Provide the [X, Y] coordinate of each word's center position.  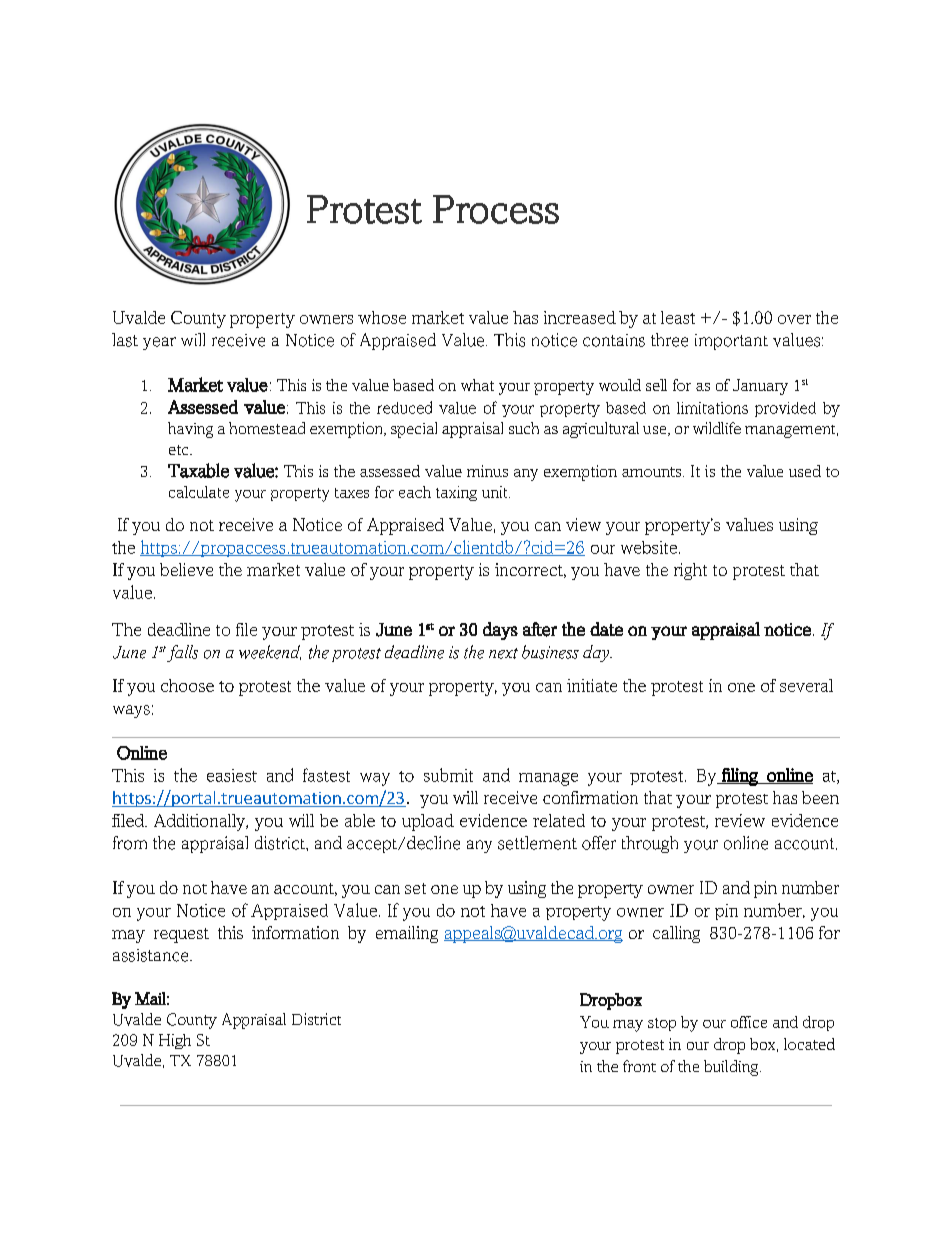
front [639, 1066]
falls [181, 653]
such [524, 428]
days [500, 631]
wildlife [717, 428]
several [806, 685]
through [650, 844]
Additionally [201, 822]
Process [496, 209]
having [190, 430]
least [678, 317]
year [159, 343]
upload [428, 822]
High [175, 1041]
